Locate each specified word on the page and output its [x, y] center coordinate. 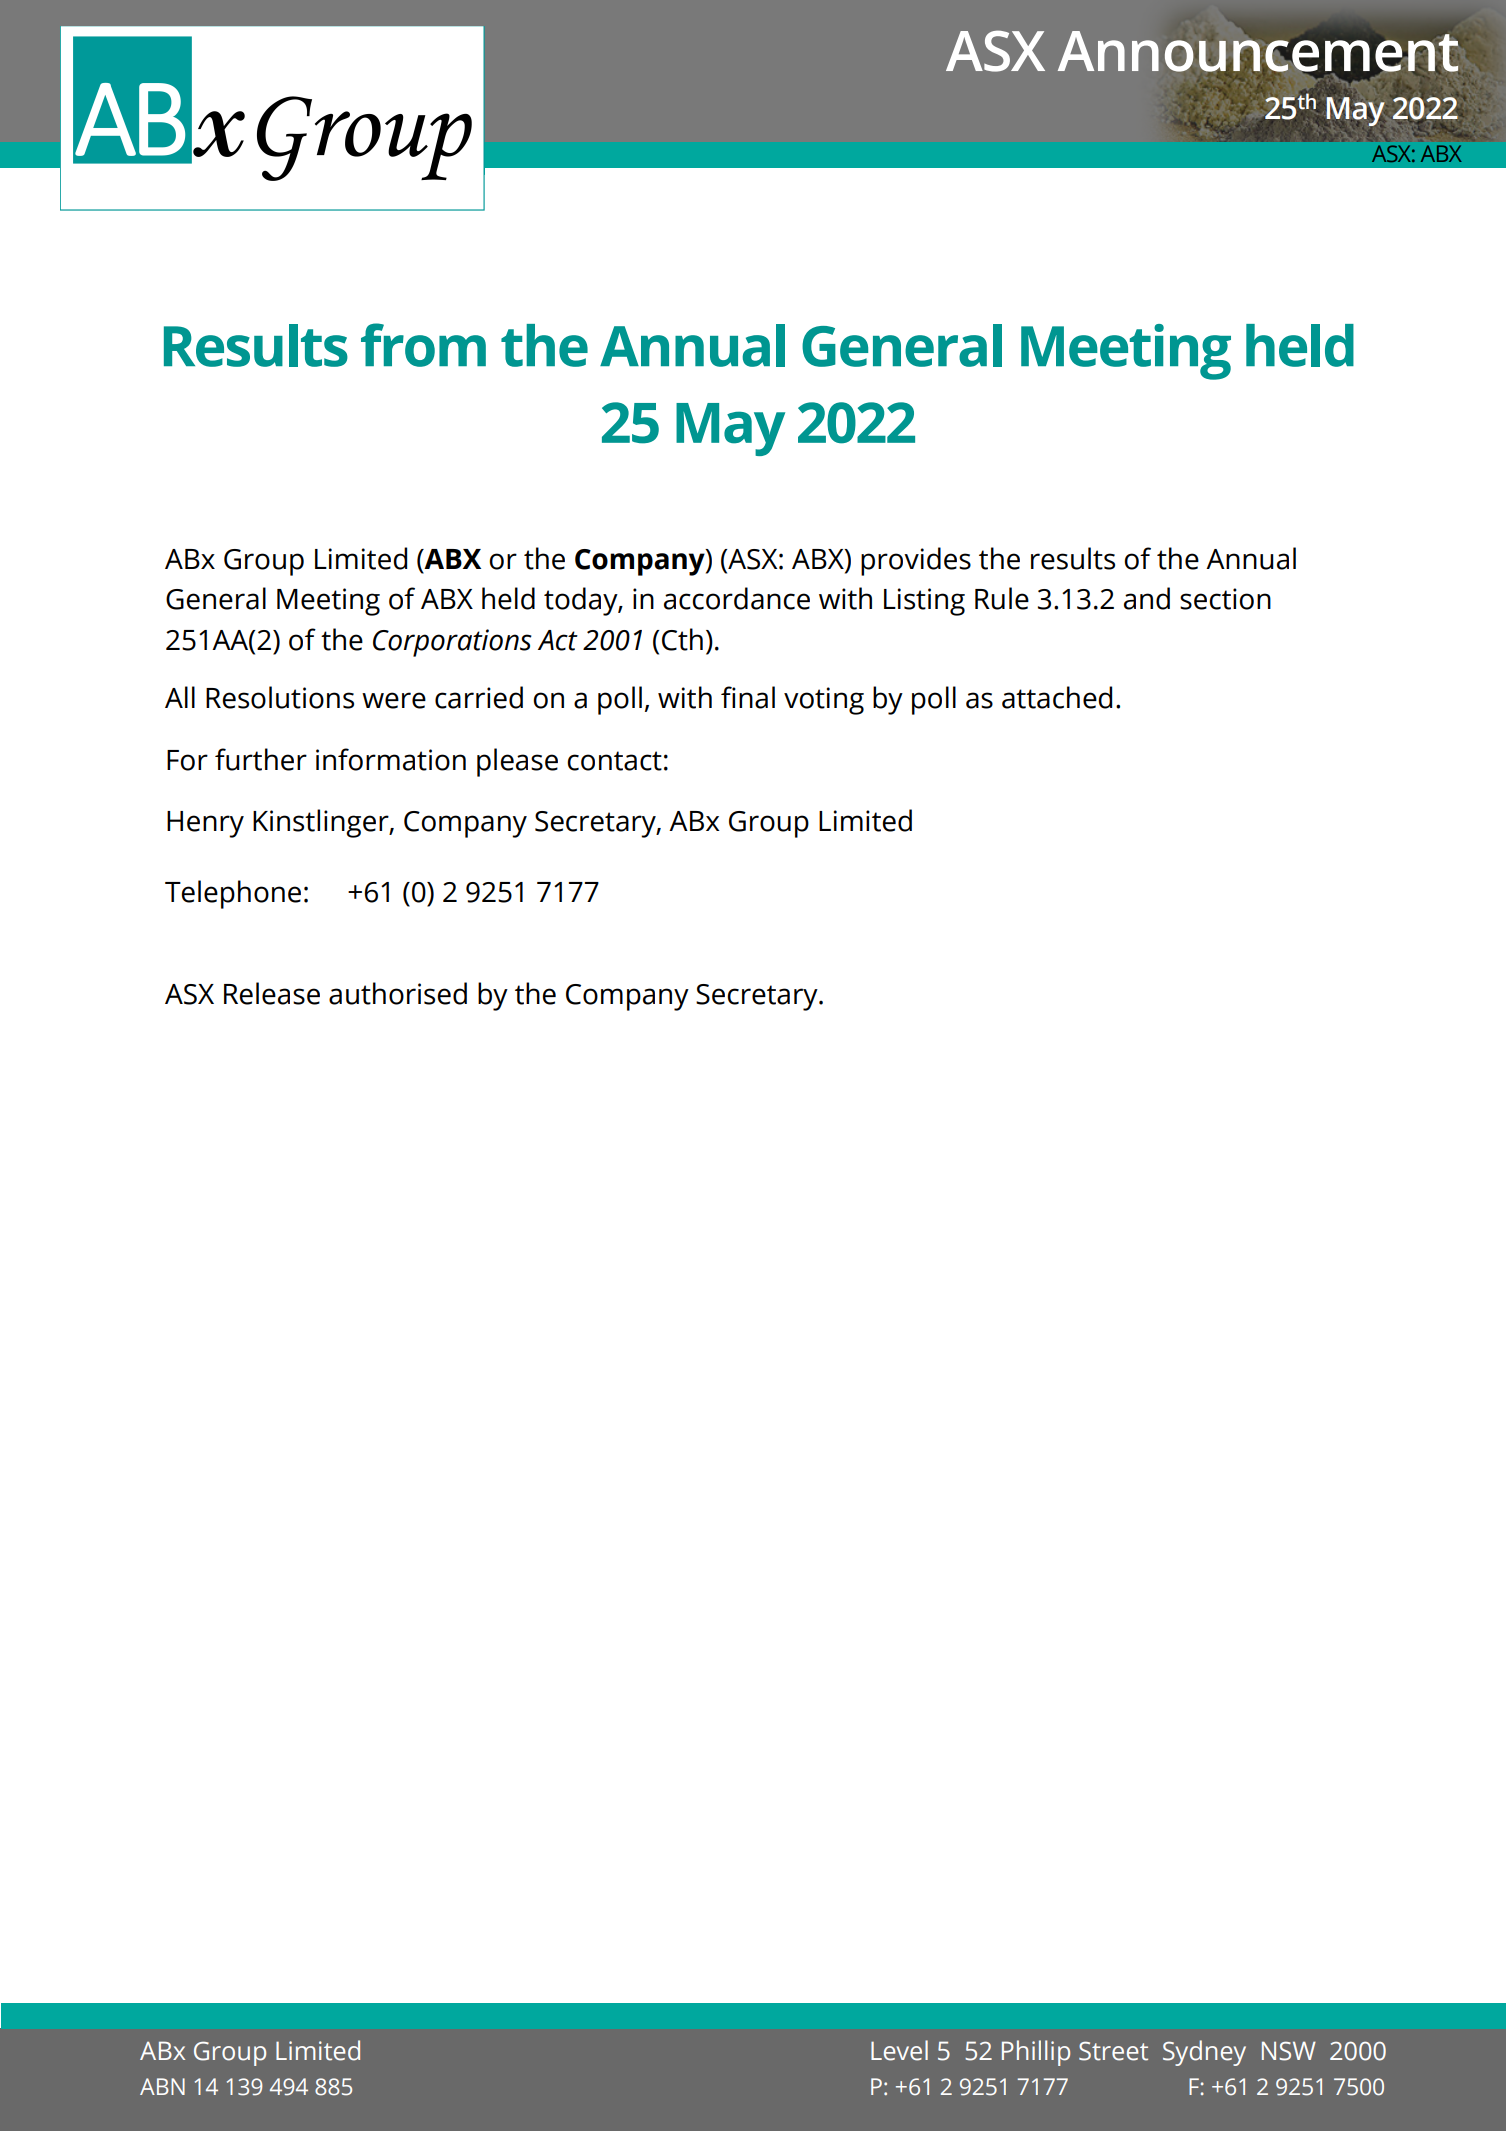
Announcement [1257, 52]
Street [1113, 2051]
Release [272, 993]
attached [1057, 697]
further [261, 759]
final [748, 697]
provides [916, 561]
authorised [398, 993]
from [423, 345]
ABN [162, 2086]
